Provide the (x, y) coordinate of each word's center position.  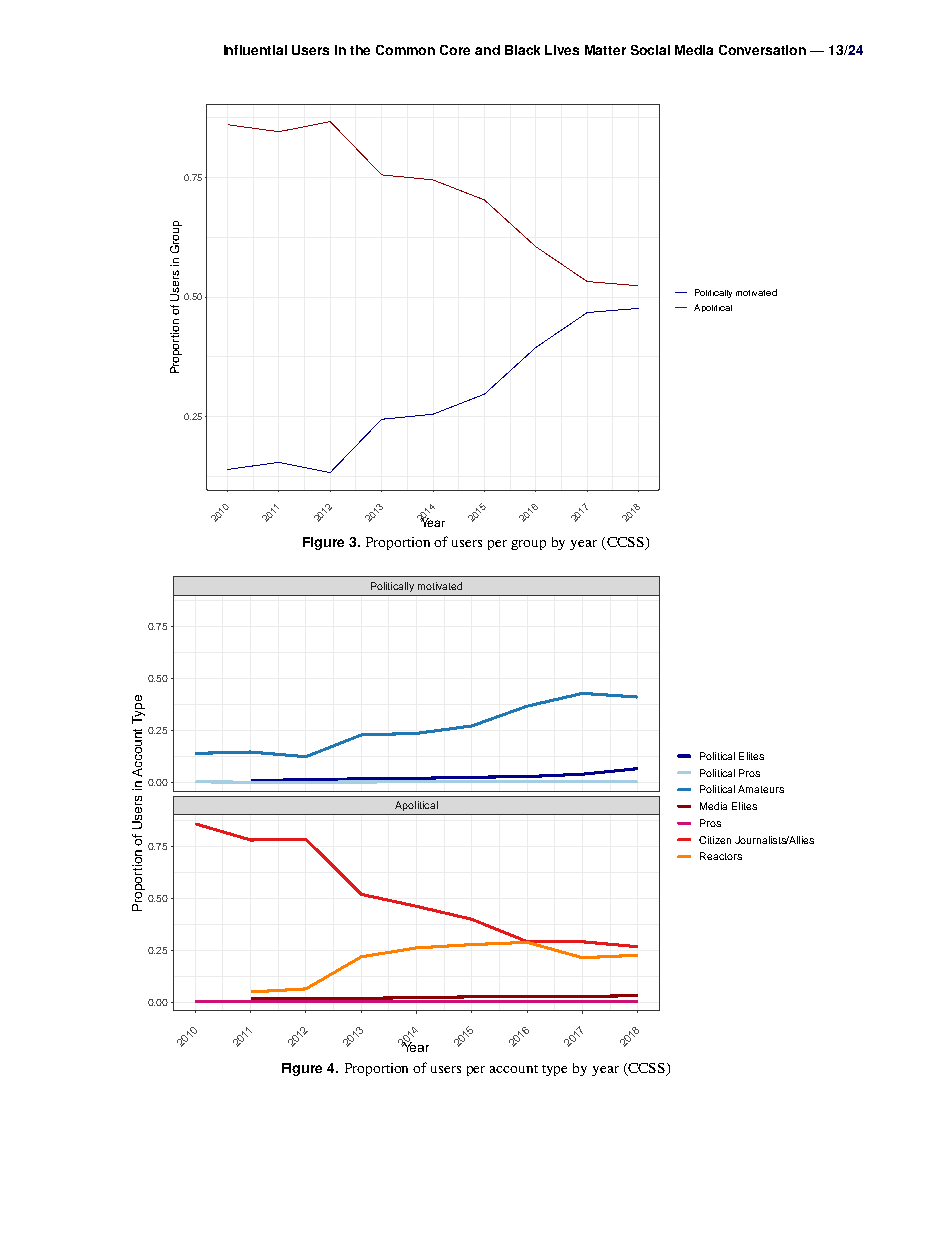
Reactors (721, 856)
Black (522, 50)
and (487, 50)
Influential (255, 50)
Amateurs (761, 789)
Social (650, 50)
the (360, 50)
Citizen (715, 840)
